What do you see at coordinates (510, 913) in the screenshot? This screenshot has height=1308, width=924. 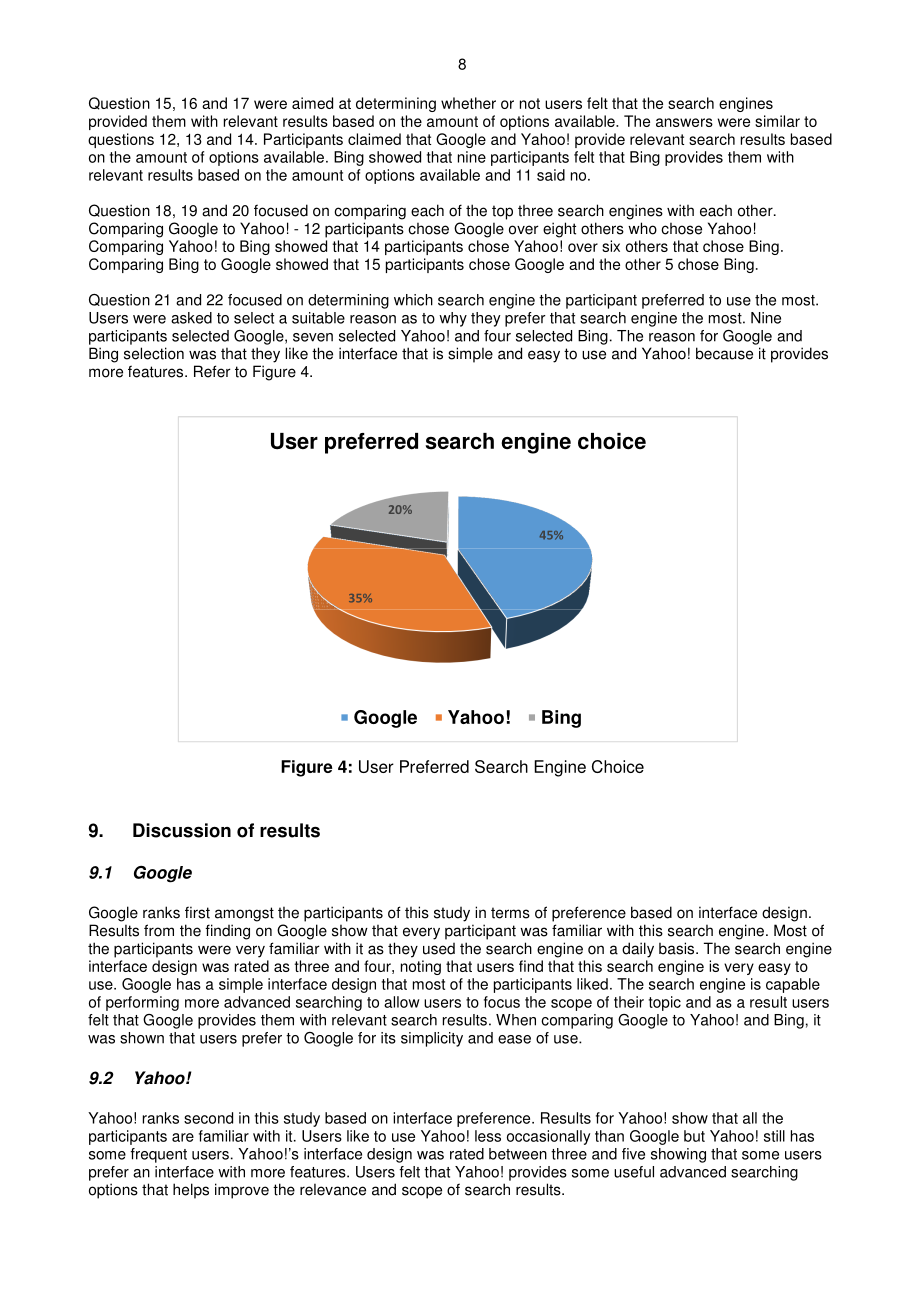 I see `terms` at bounding box center [510, 913].
